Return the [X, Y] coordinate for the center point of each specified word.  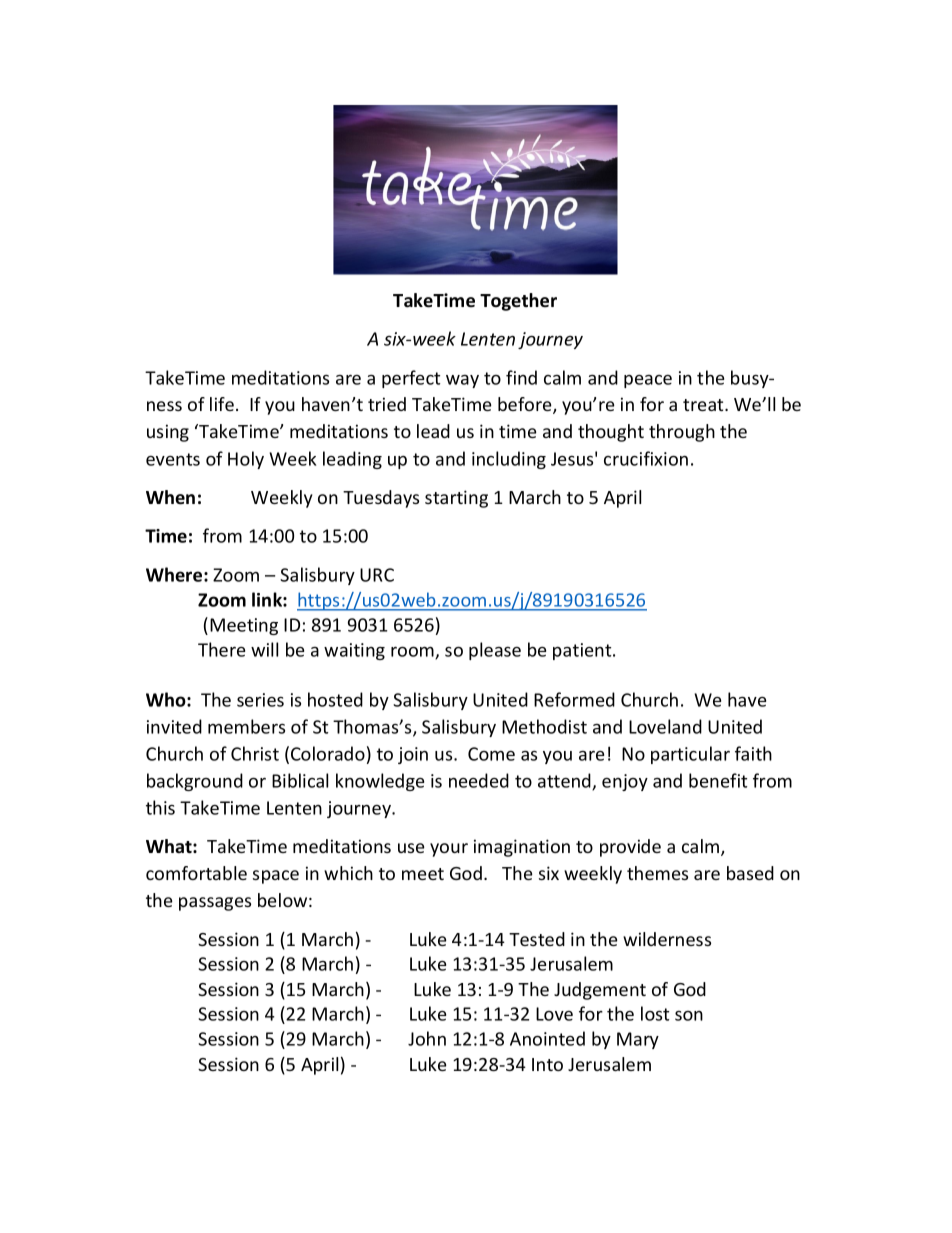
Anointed [547, 1038]
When [170, 497]
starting [456, 499]
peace [648, 381]
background [195, 782]
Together [518, 302]
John [427, 1038]
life [222, 404]
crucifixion [646, 458]
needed [479, 780]
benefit [718, 780]
